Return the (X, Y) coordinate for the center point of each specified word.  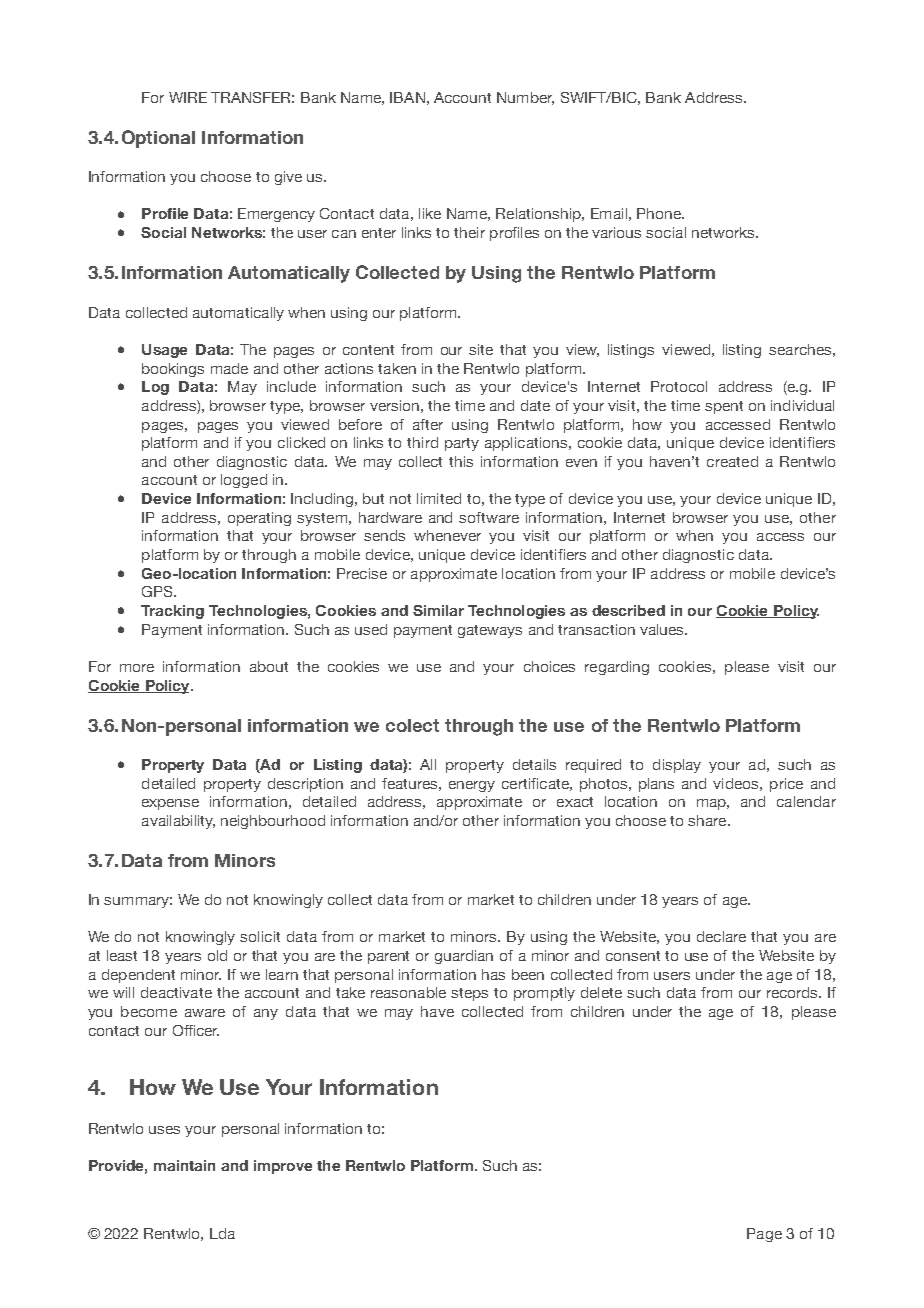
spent (724, 407)
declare (721, 936)
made (229, 368)
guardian (464, 957)
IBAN (407, 97)
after (428, 424)
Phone (660, 213)
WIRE (188, 97)
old (217, 955)
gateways (490, 631)
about (269, 666)
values (663, 629)
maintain (184, 1165)
